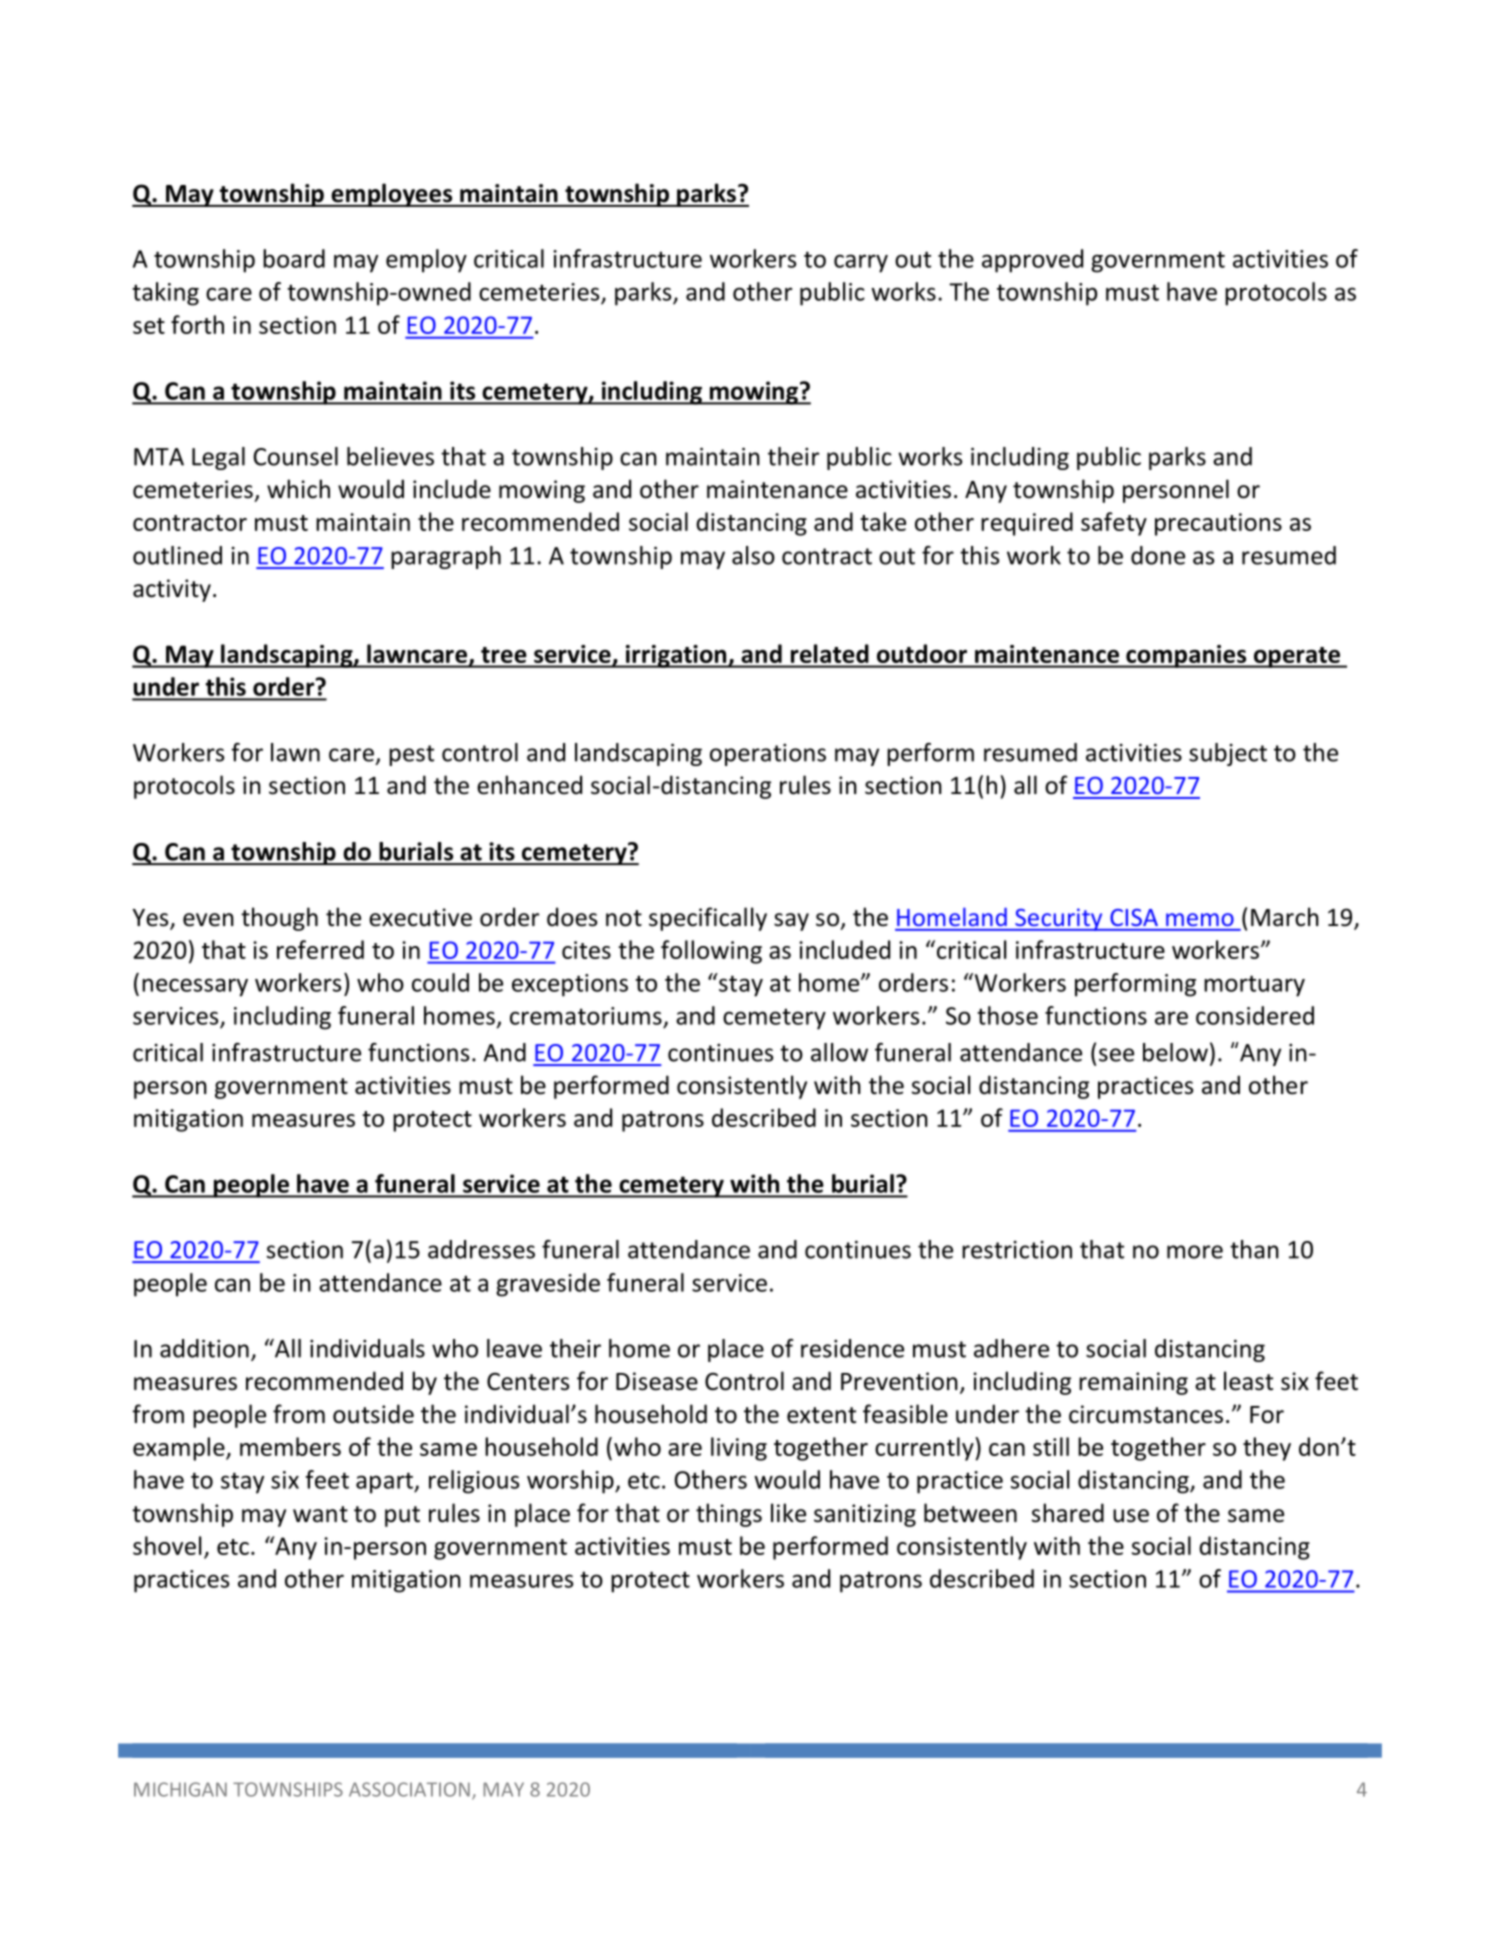 The width and height of the image is (1500, 1941). What do you see at coordinates (676, 656) in the image?
I see `irrigation` at bounding box center [676, 656].
